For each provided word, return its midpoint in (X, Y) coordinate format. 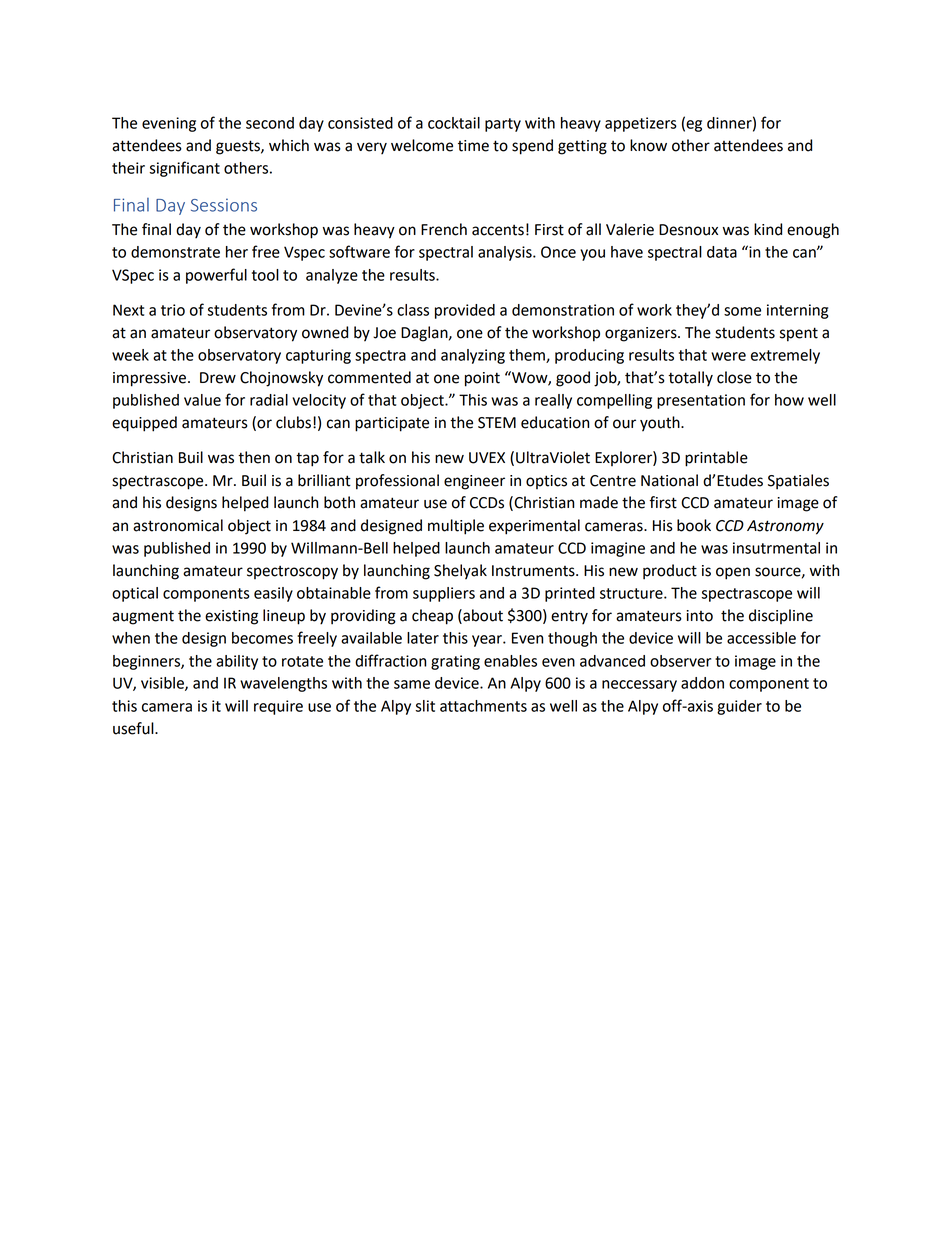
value (202, 400)
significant (184, 169)
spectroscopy (292, 573)
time (473, 146)
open (733, 573)
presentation (701, 401)
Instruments (534, 571)
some (742, 311)
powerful (216, 276)
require (278, 707)
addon (702, 683)
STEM (497, 423)
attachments (483, 706)
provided (465, 311)
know (648, 145)
